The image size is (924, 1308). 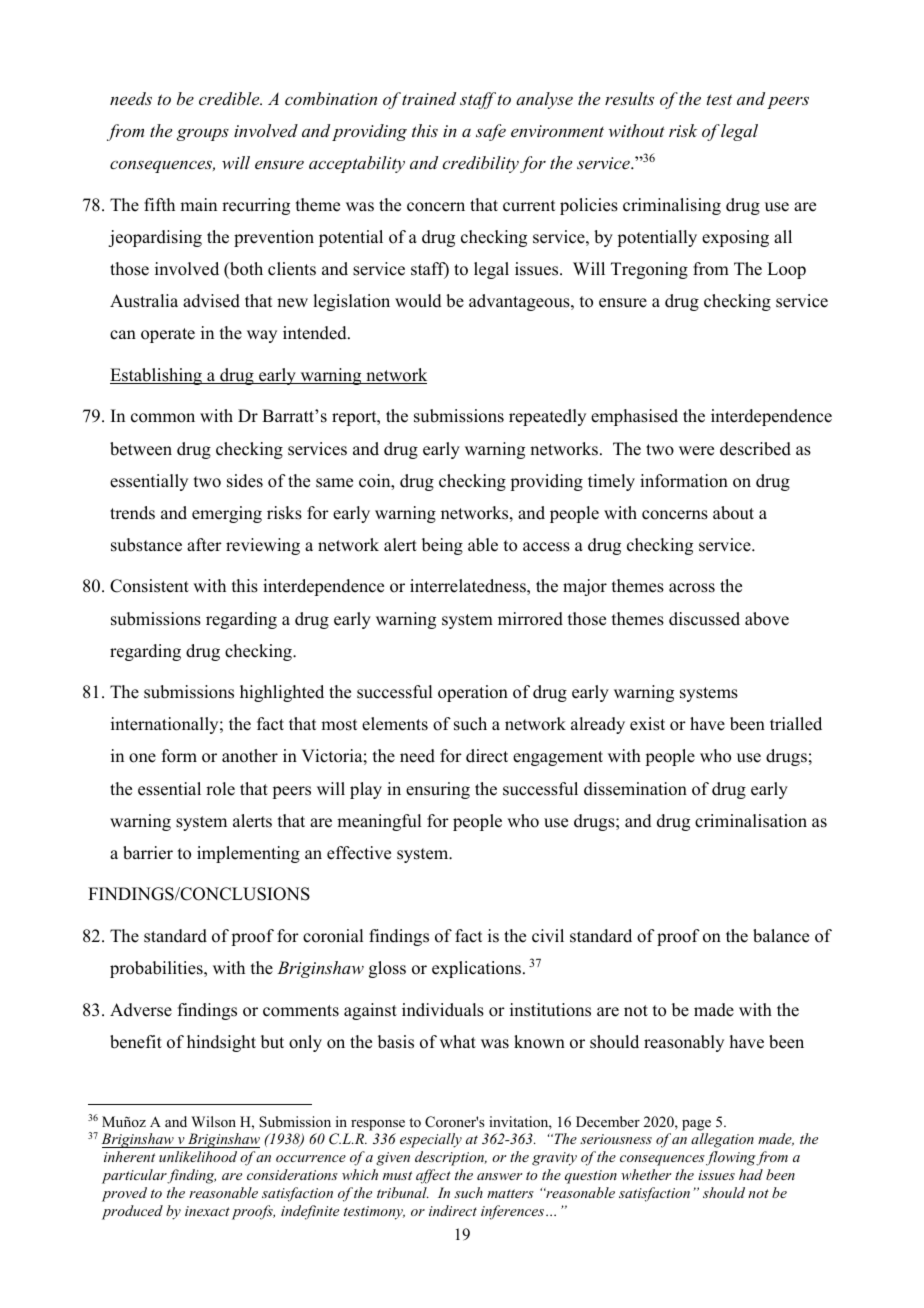 What do you see at coordinates (696, 451) in the image?
I see `were` at bounding box center [696, 451].
